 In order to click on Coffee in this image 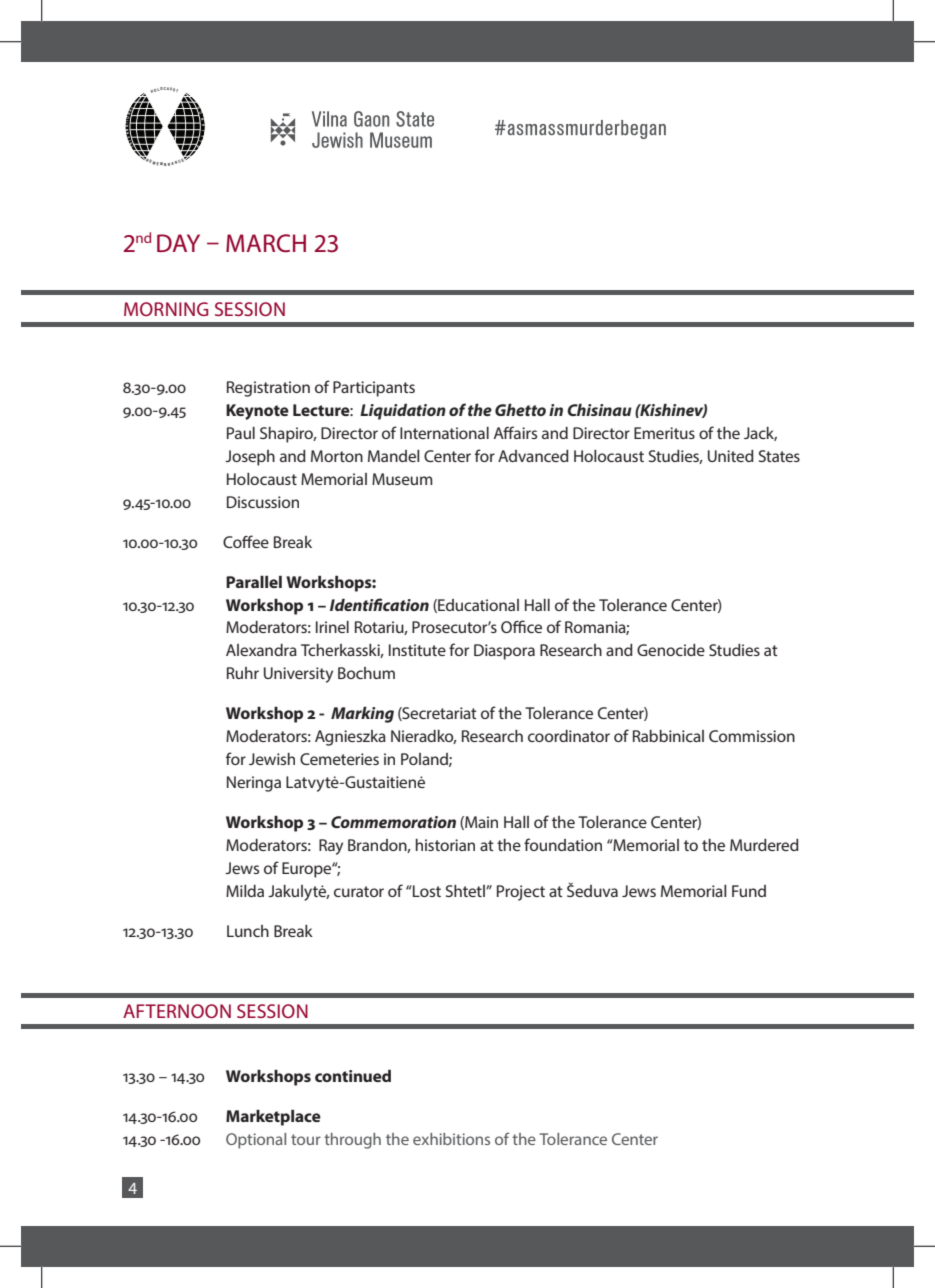, I will do `click(246, 541)`.
